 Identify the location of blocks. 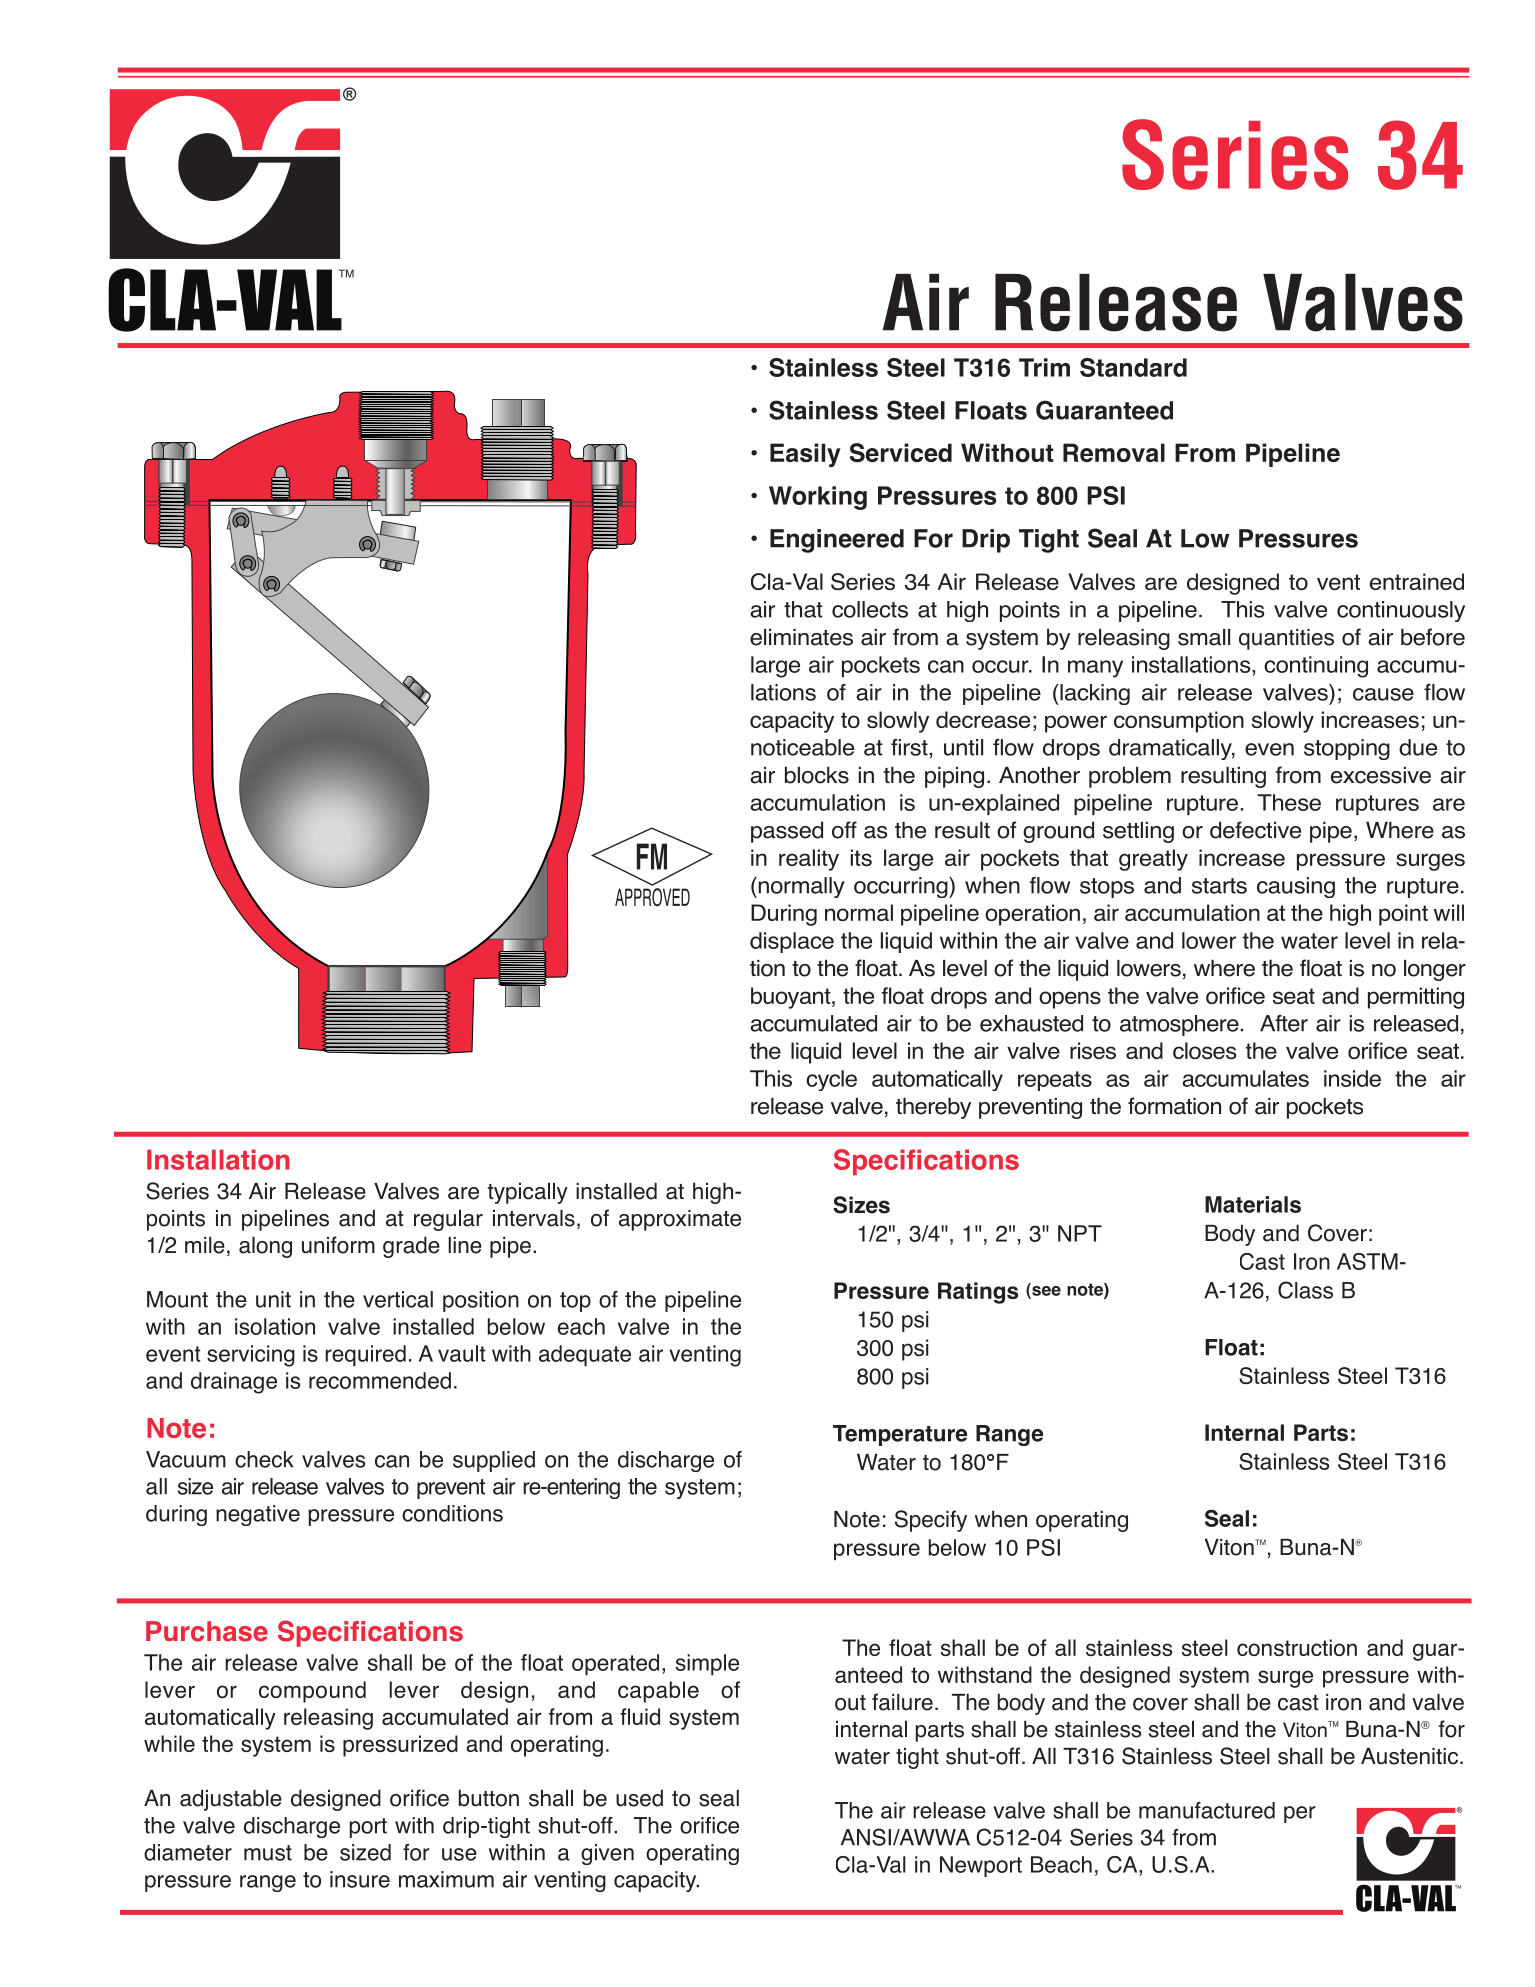
(817, 775).
